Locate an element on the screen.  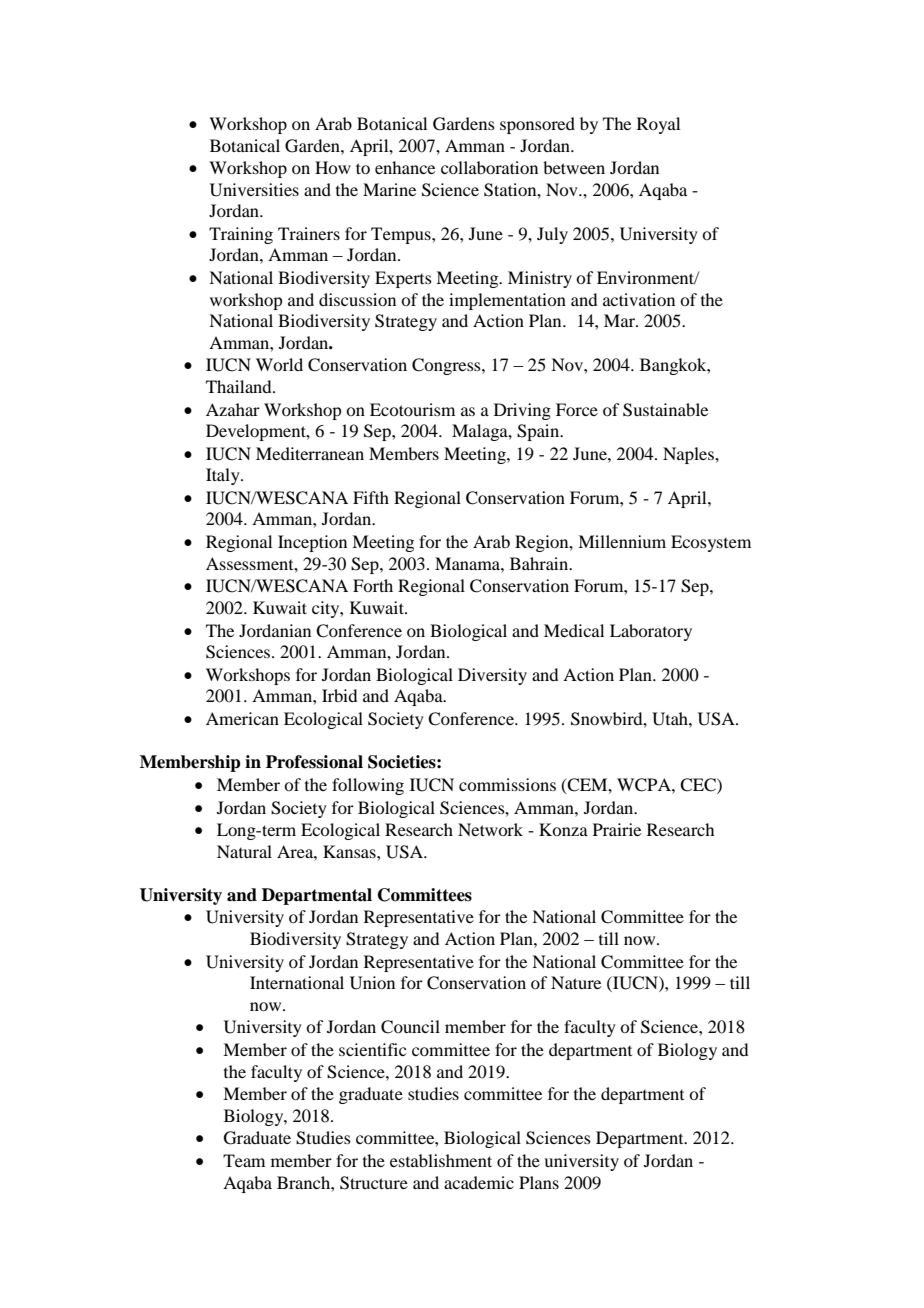
American is located at coordinates (242, 718).
